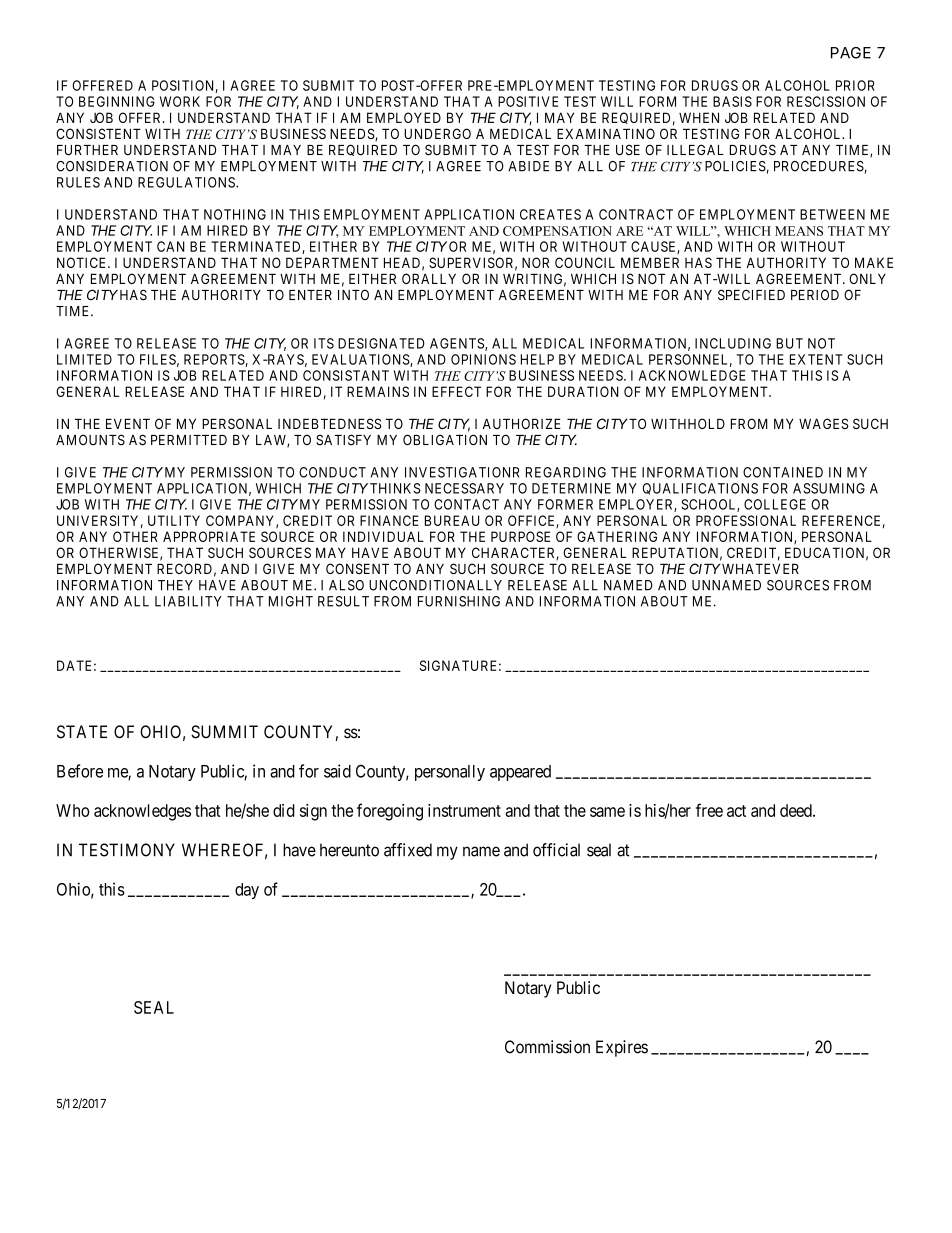 Image resolution: width=952 pixels, height=1233 pixels. What do you see at coordinates (180, 101) in the screenshot?
I see `WORK` at bounding box center [180, 101].
